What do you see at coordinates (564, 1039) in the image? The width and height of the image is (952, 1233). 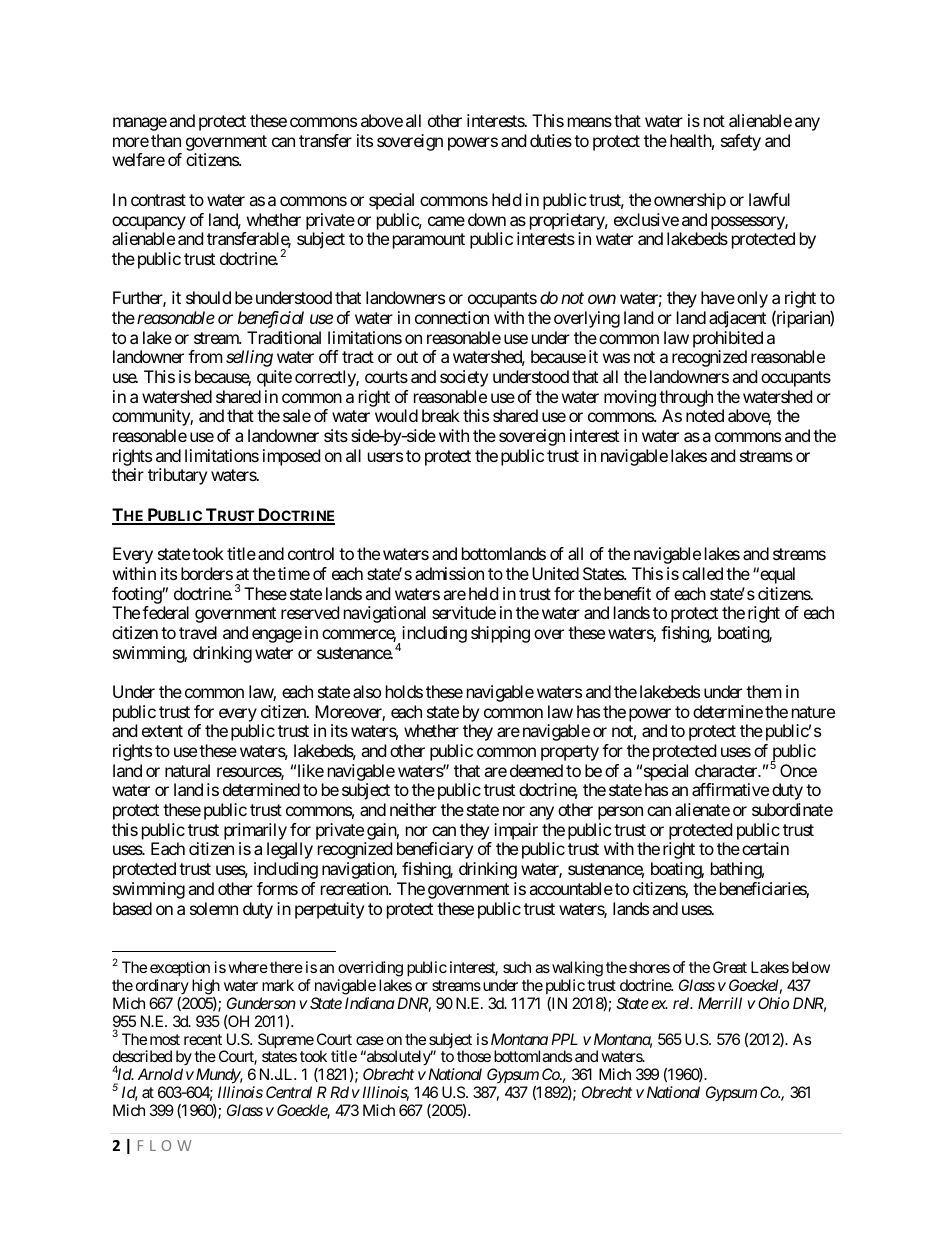 I see `PPL` at bounding box center [564, 1039].
